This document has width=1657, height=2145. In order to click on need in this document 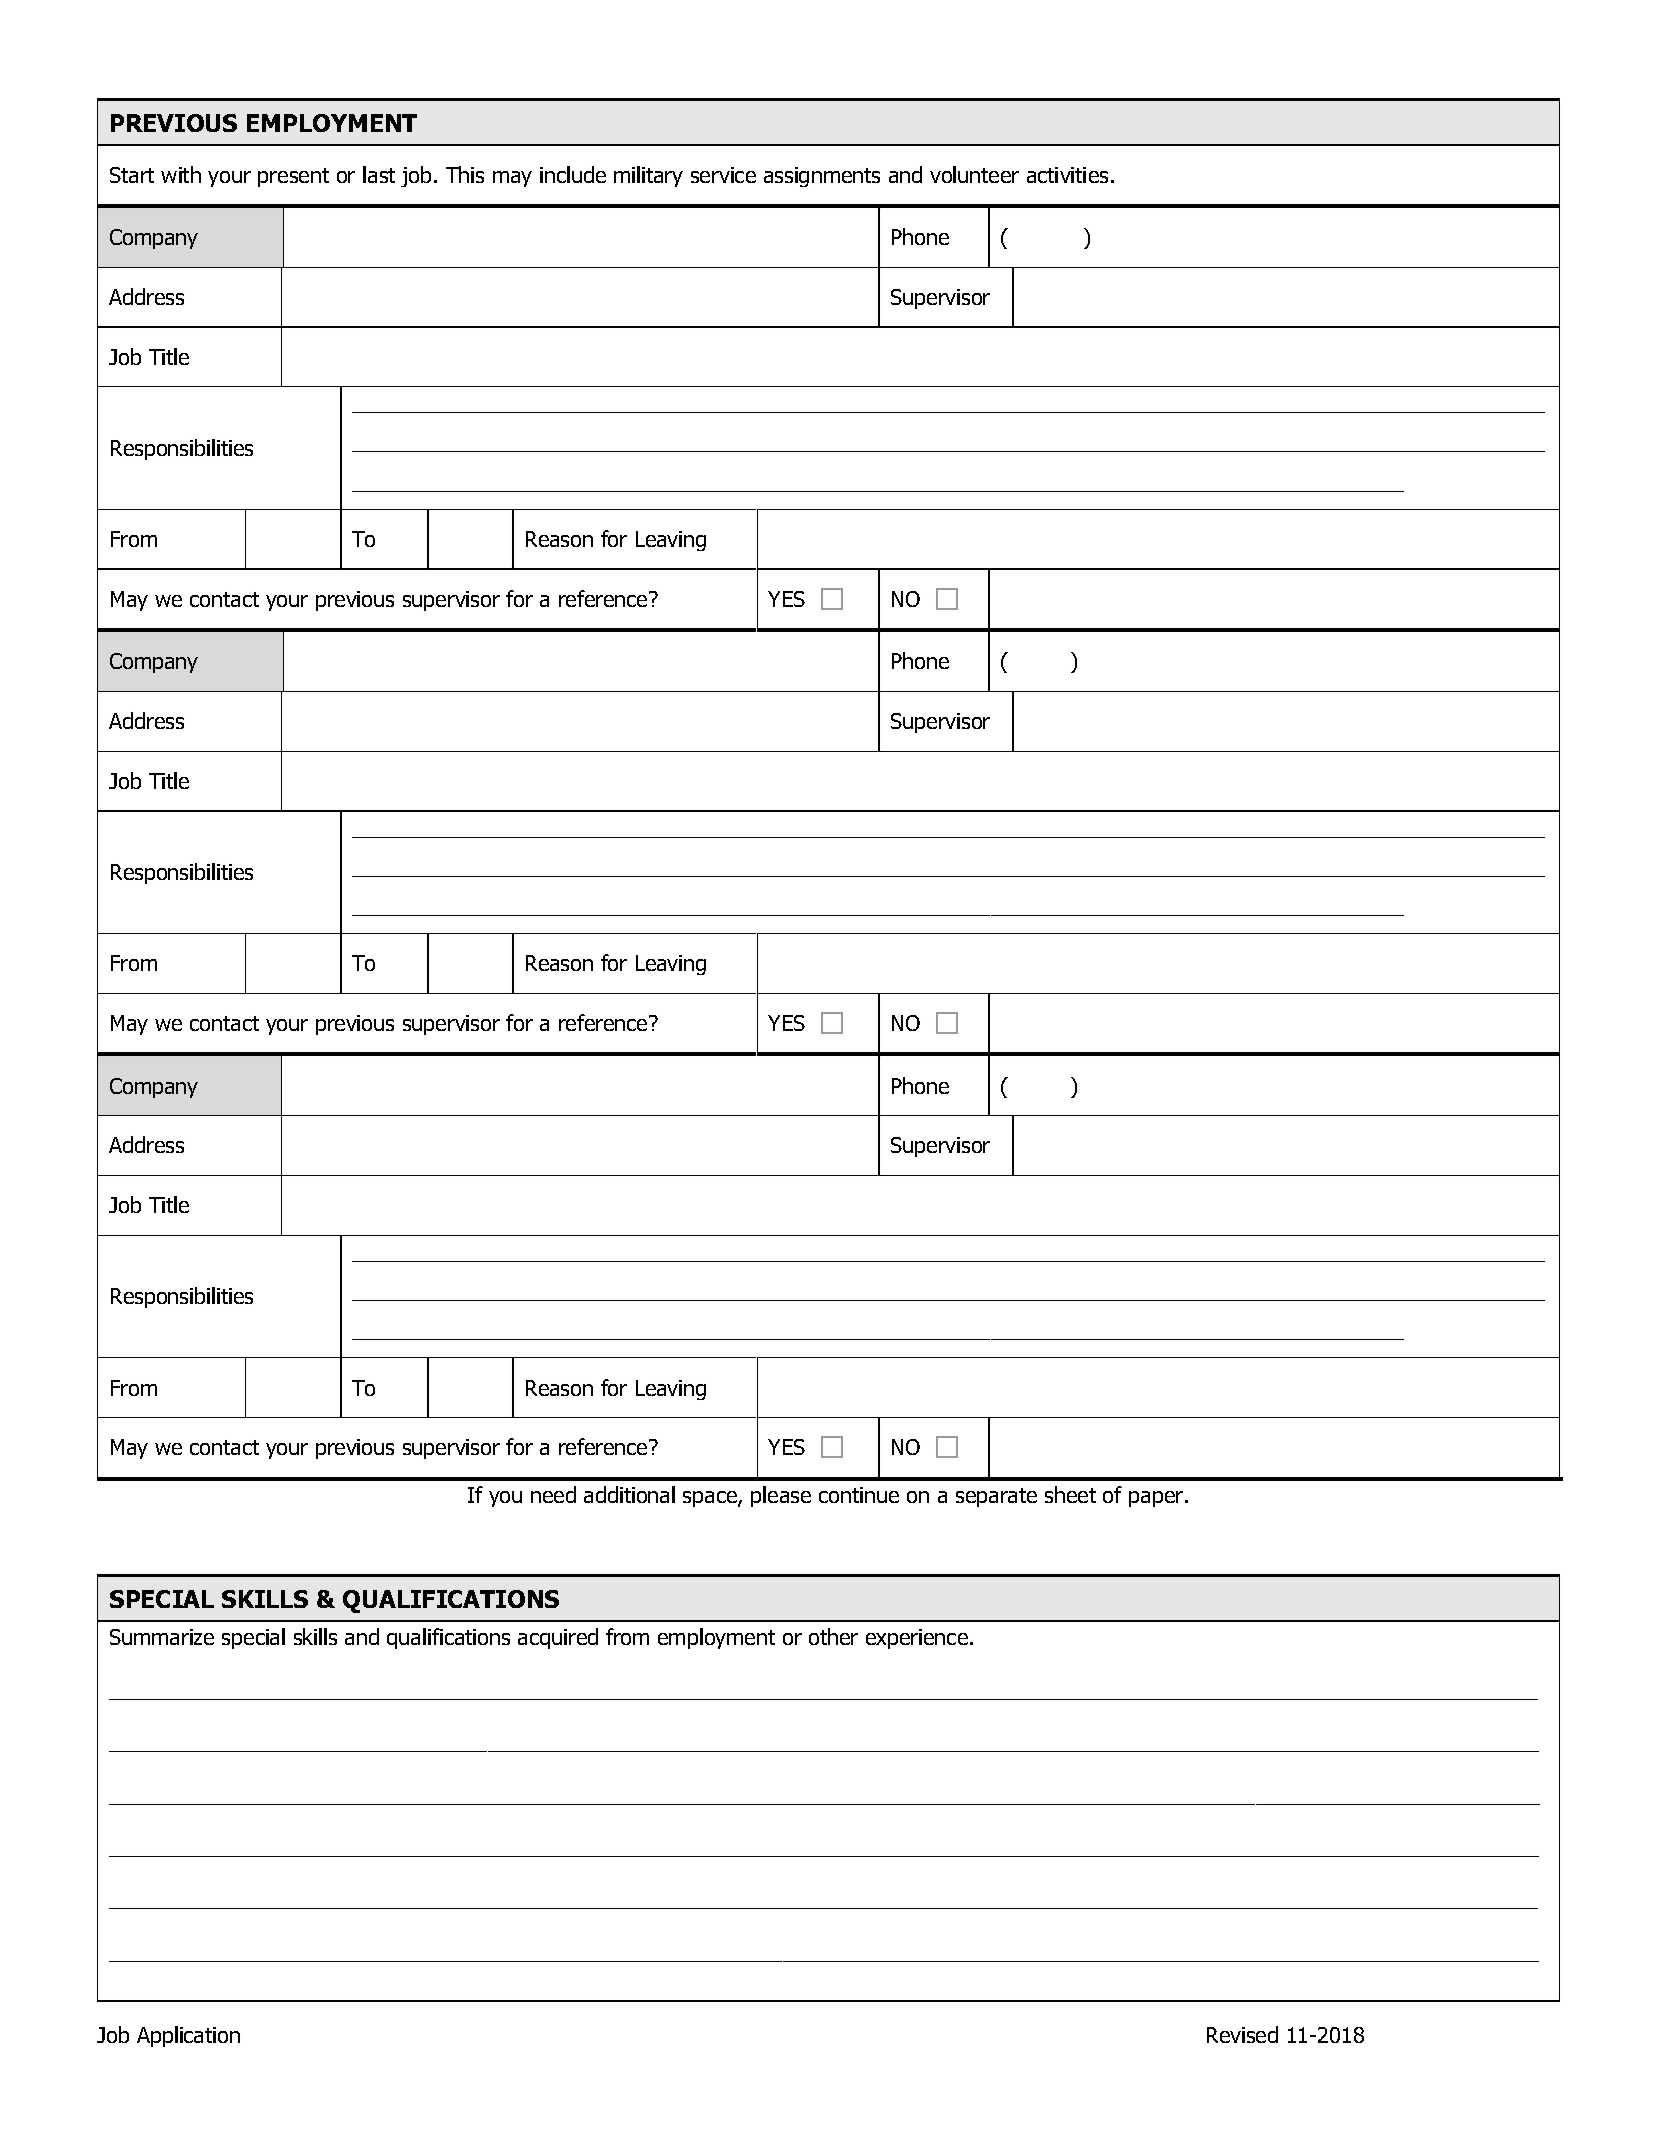, I will do `click(553, 1494)`.
